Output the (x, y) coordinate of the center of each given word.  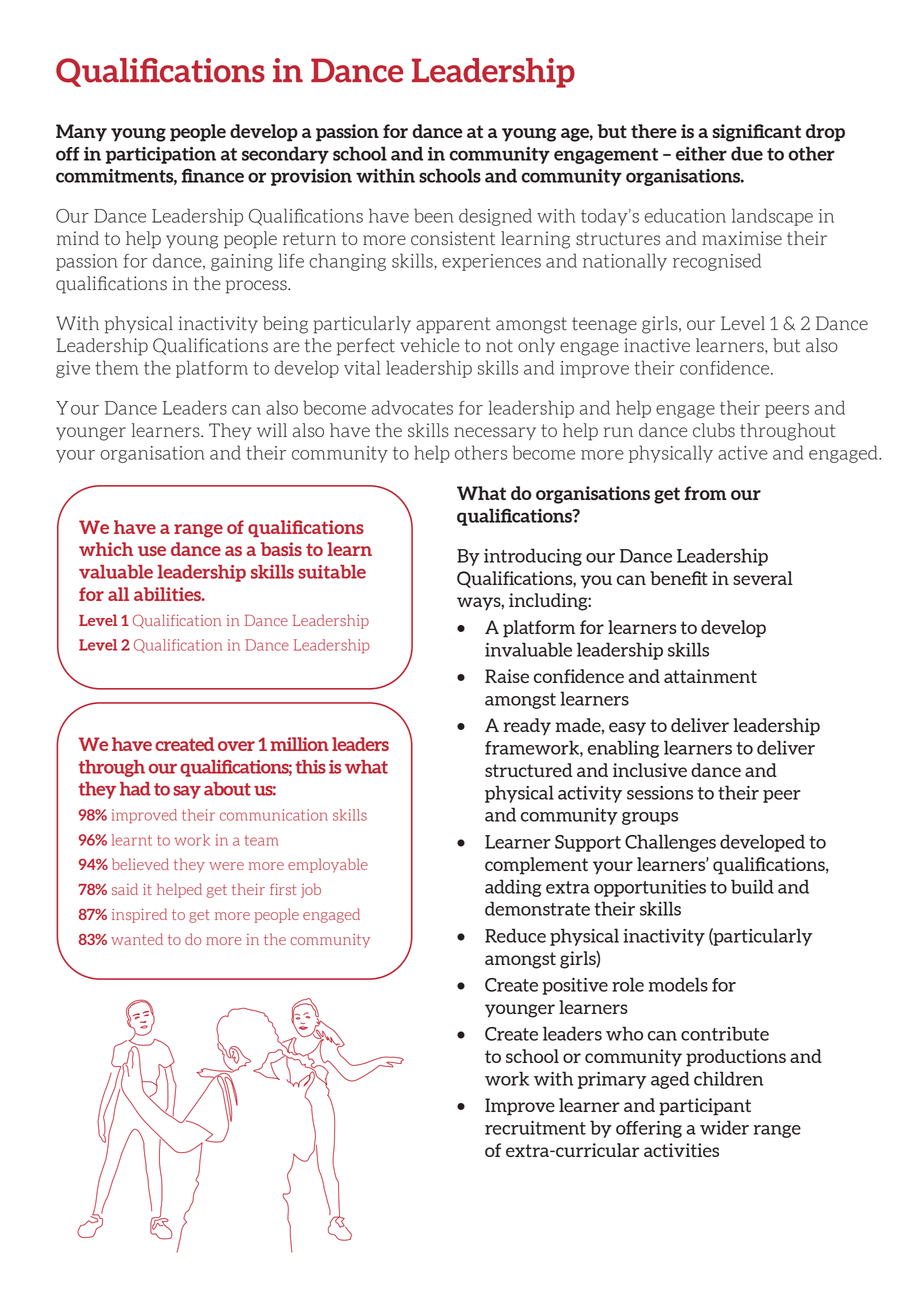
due (747, 153)
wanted (137, 939)
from (705, 493)
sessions (660, 793)
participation (161, 155)
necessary (495, 433)
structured (529, 770)
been (433, 215)
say (187, 792)
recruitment (535, 1128)
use (152, 551)
